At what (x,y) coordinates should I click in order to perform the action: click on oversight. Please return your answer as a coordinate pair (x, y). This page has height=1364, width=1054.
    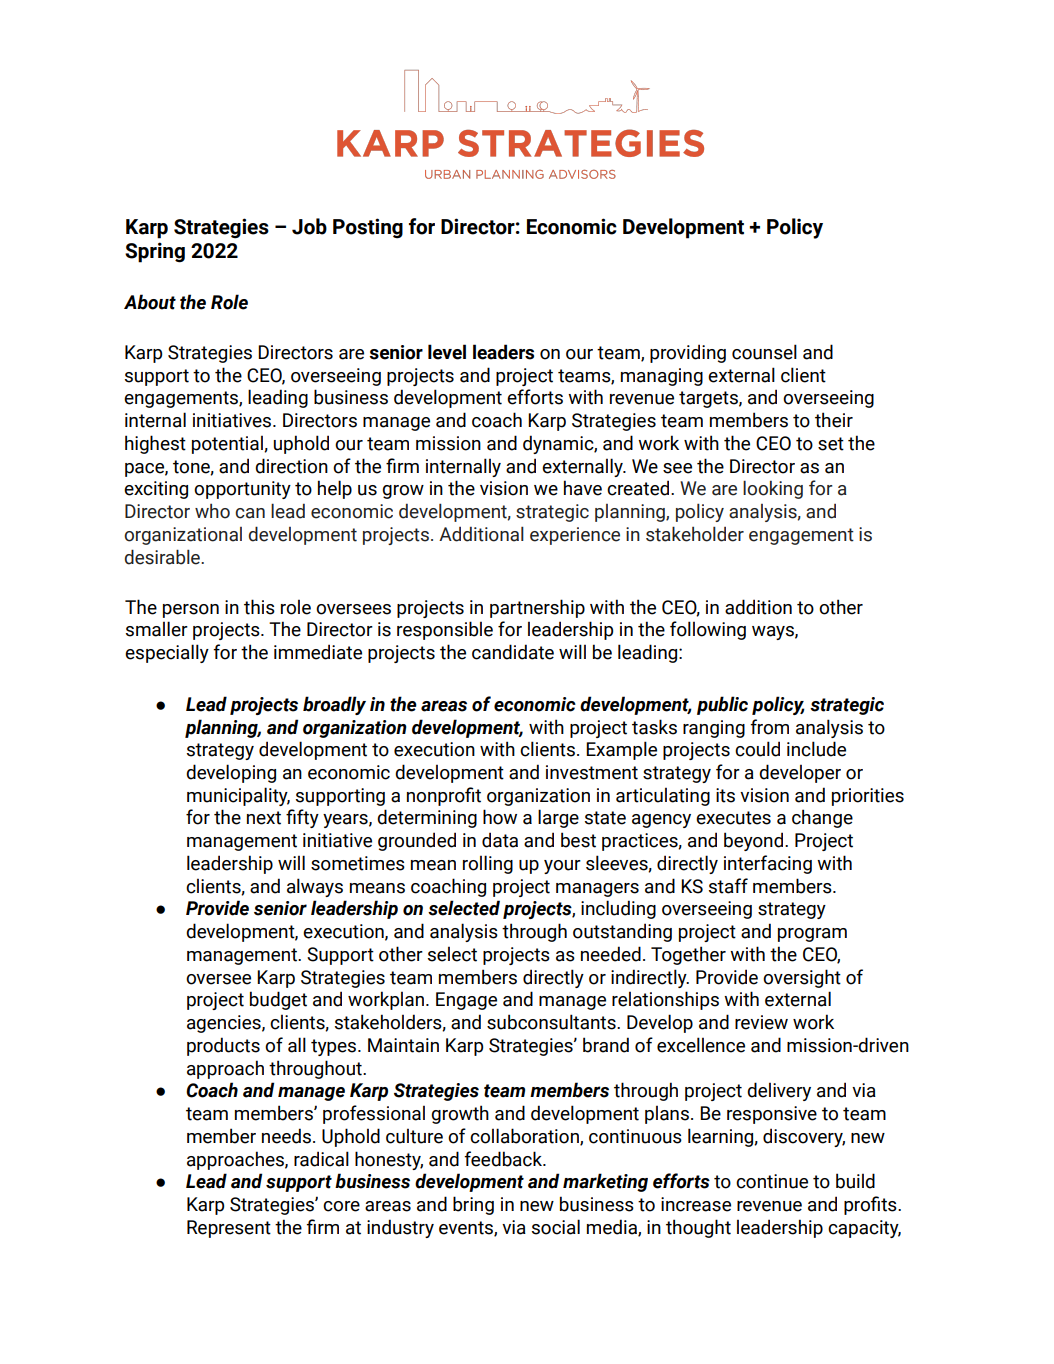
    Looking at the image, I should click on (802, 978).
